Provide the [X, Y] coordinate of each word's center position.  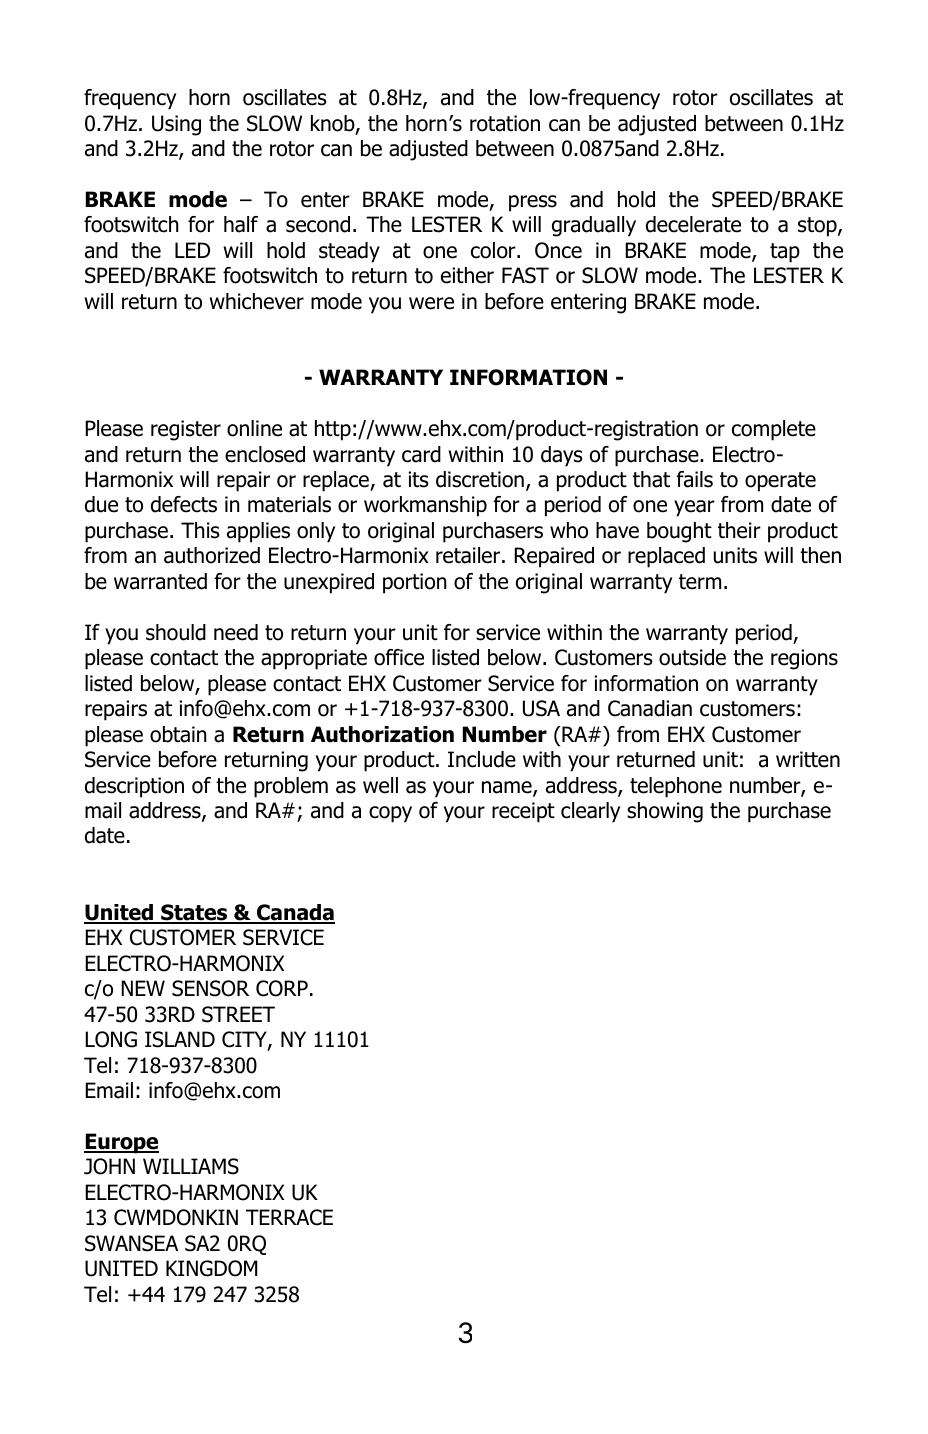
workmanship [425, 506]
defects [184, 504]
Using [176, 125]
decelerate [693, 224]
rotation [505, 123]
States [194, 913]
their [739, 530]
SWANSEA [131, 1243]
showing [665, 812]
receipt [523, 812]
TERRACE [289, 1217]
